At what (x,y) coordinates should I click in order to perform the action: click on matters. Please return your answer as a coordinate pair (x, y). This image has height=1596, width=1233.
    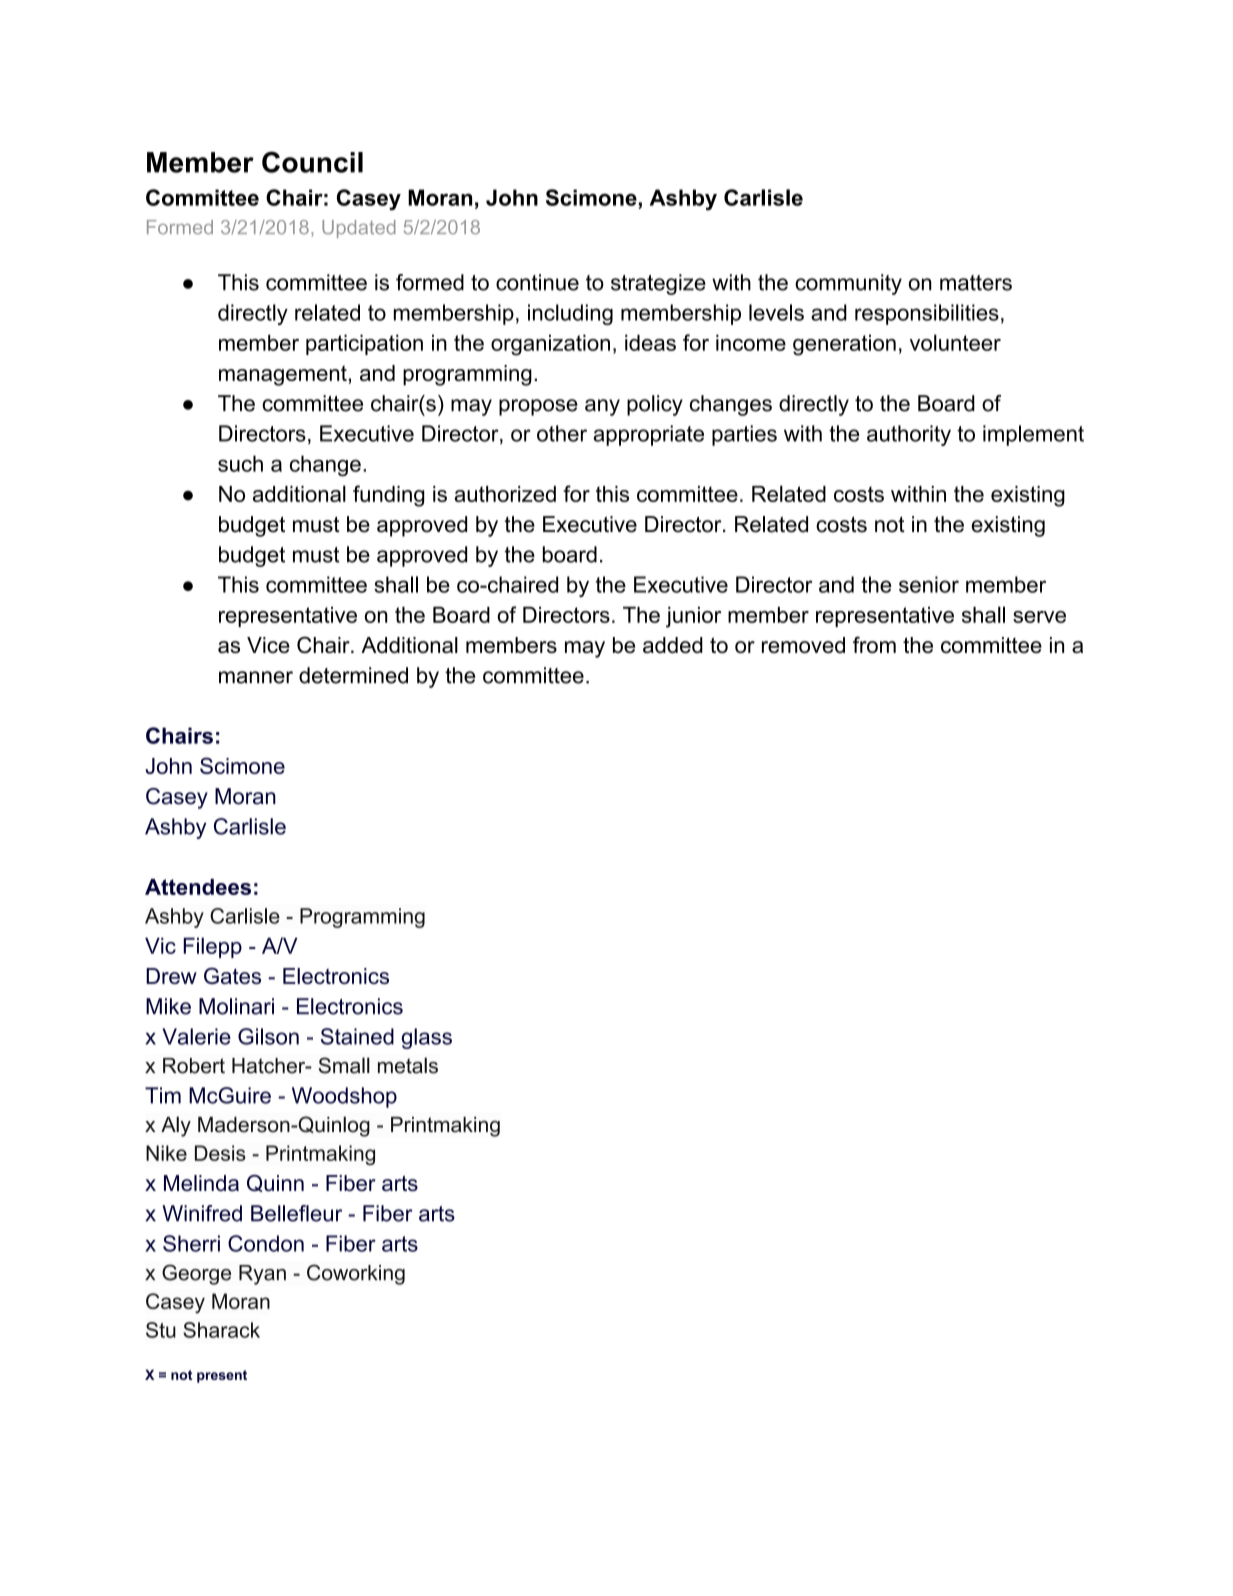
    Looking at the image, I should click on (976, 283).
